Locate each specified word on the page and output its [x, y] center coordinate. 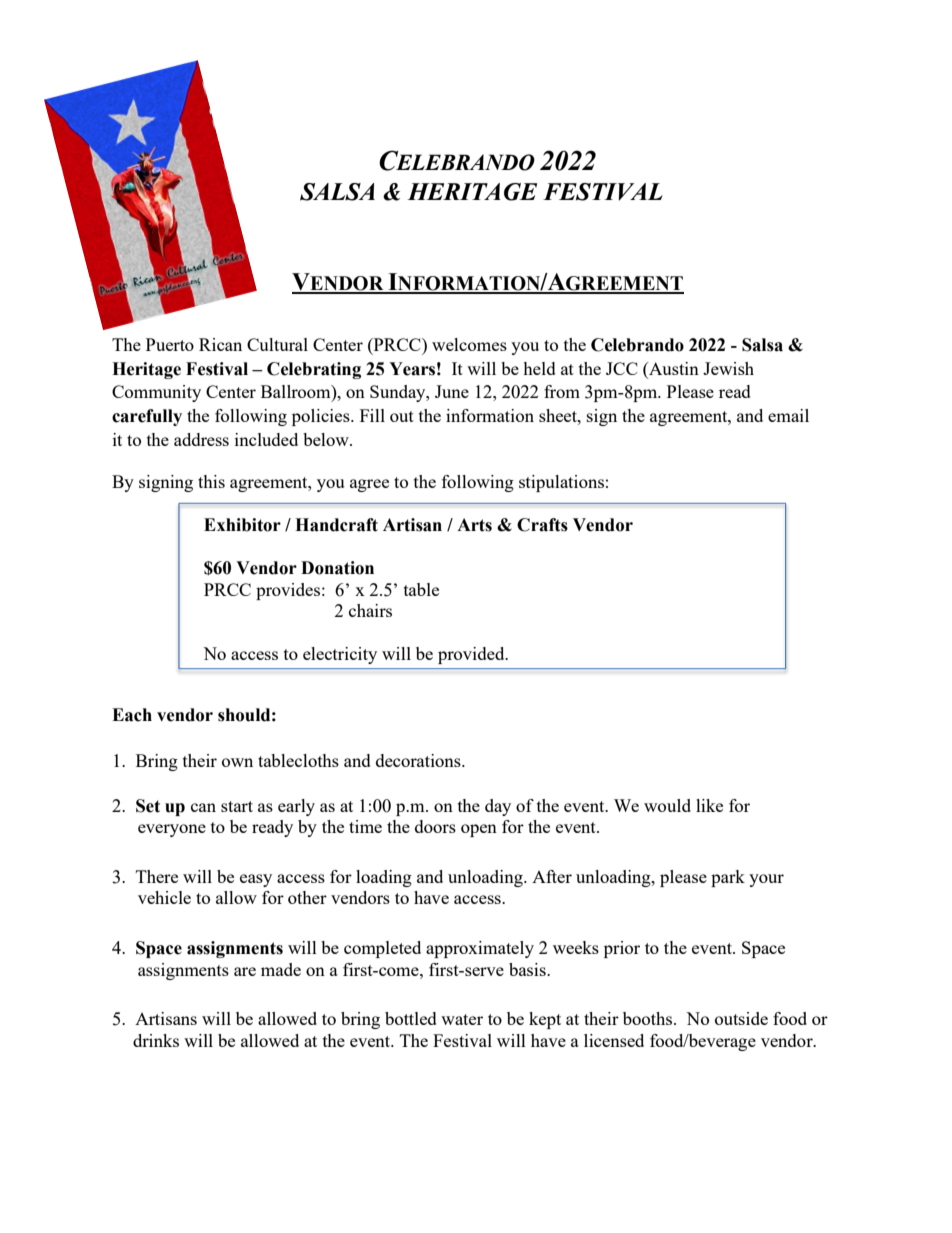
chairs [370, 610]
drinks [156, 1040]
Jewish [728, 368]
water [462, 1019]
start [237, 806]
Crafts [542, 525]
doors [435, 826]
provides [288, 591]
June [452, 391]
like [709, 805]
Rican [220, 344]
